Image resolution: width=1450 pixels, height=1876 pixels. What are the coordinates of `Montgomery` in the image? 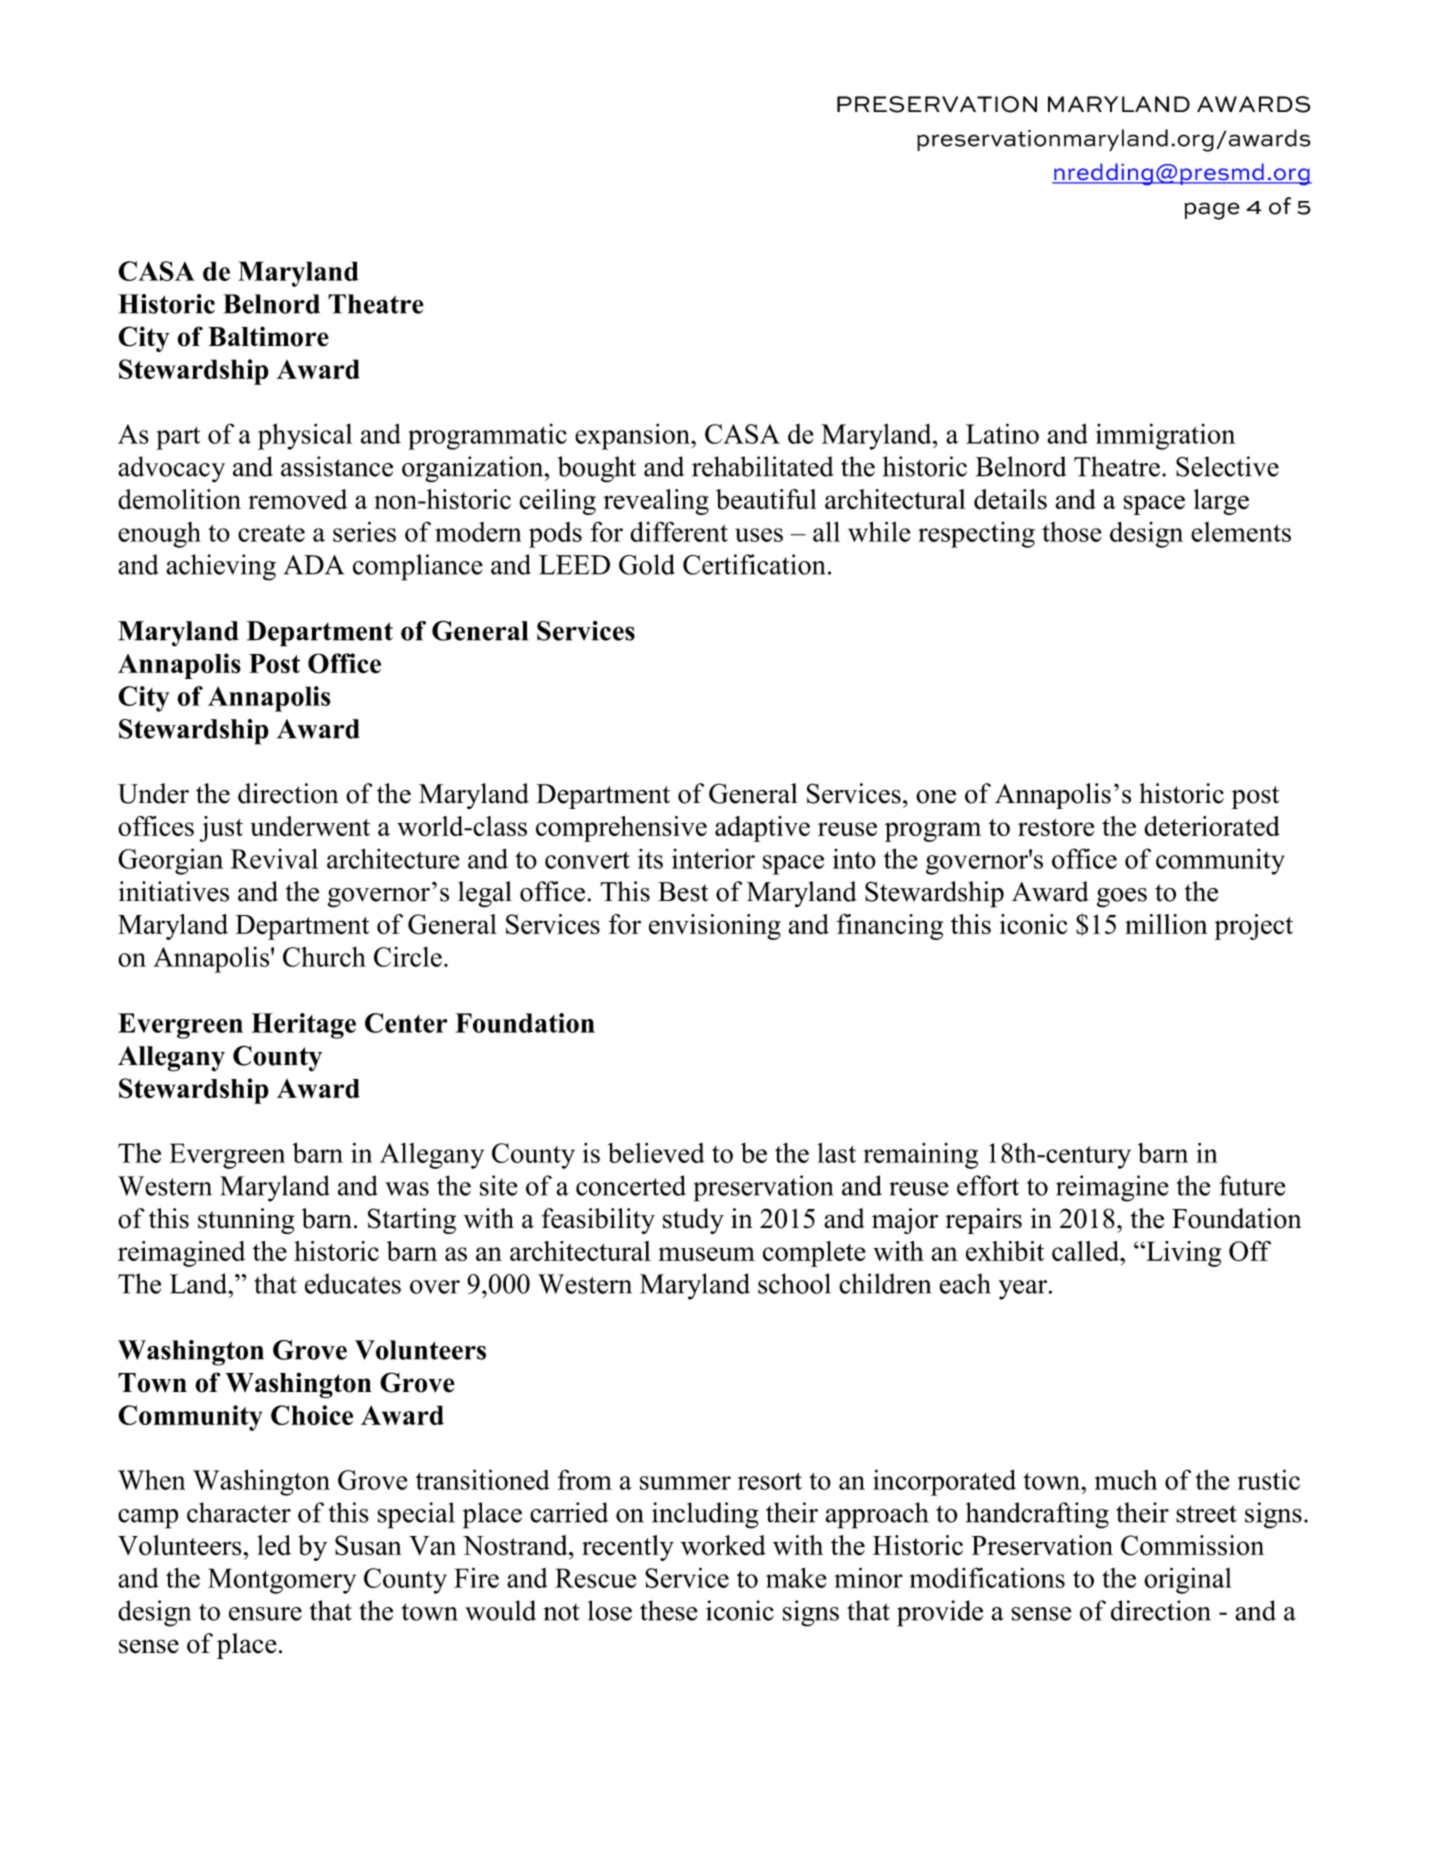 It's located at (282, 1581).
